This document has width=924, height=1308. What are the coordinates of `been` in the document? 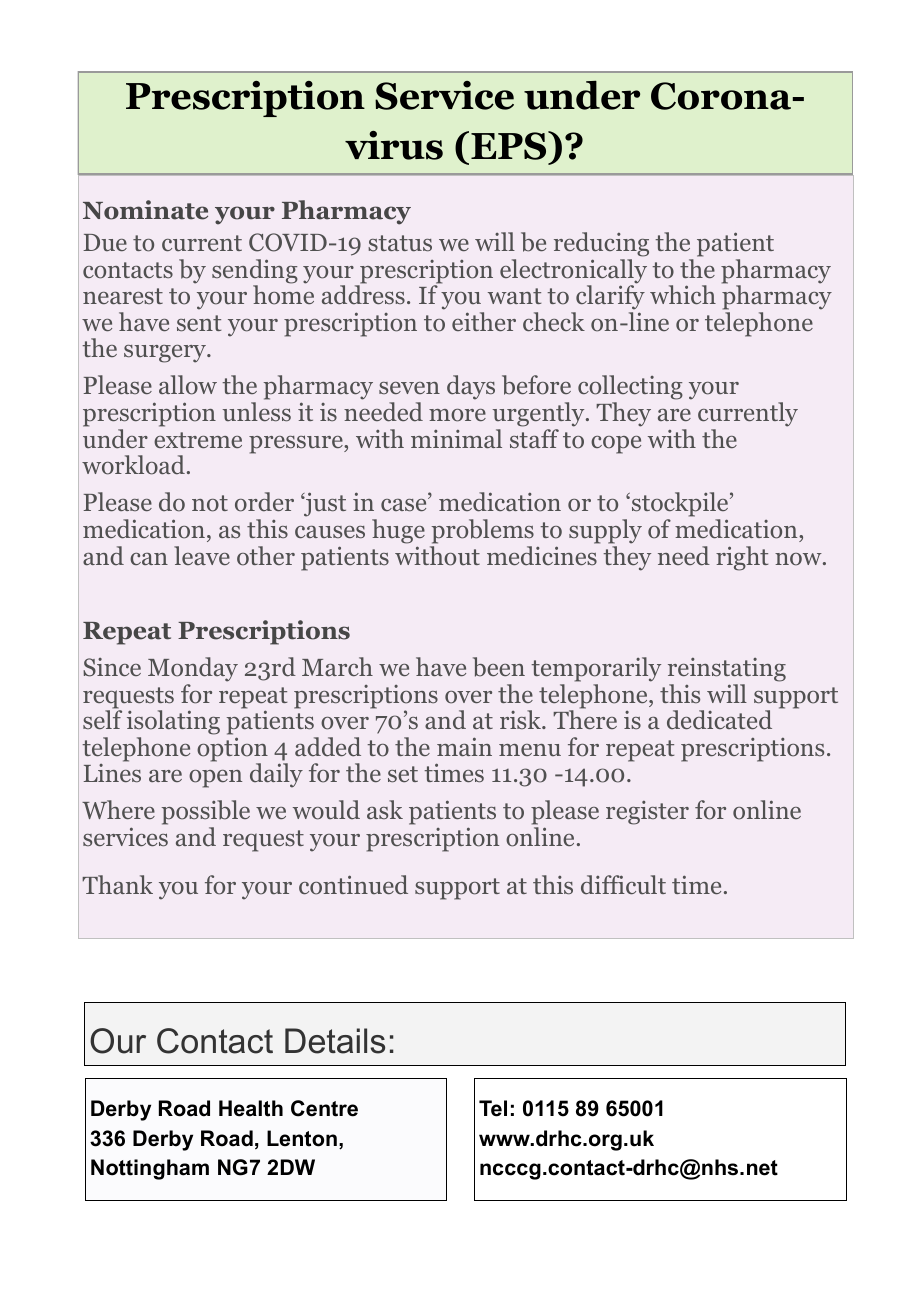 It's located at (499, 667).
